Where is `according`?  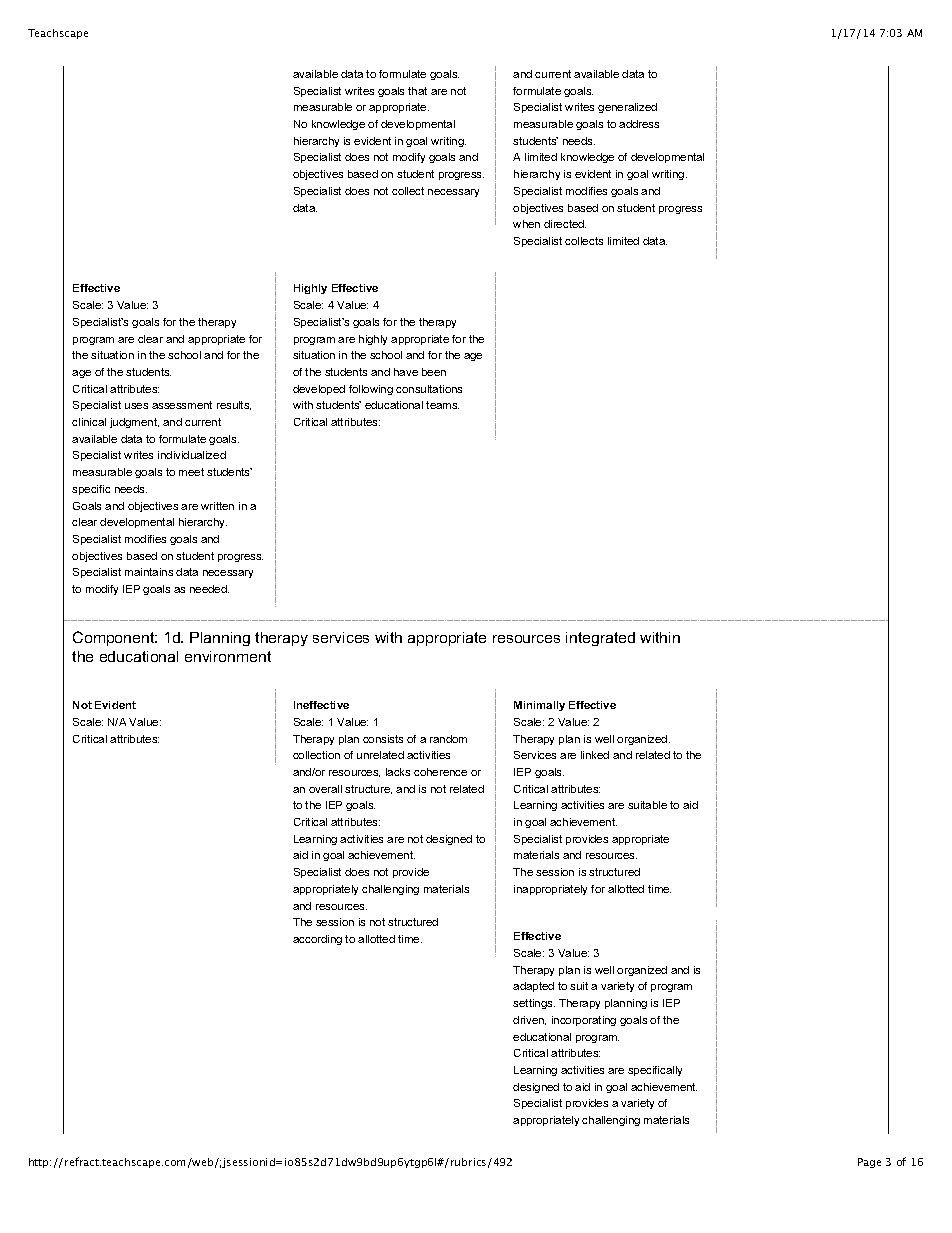 according is located at coordinates (317, 940).
